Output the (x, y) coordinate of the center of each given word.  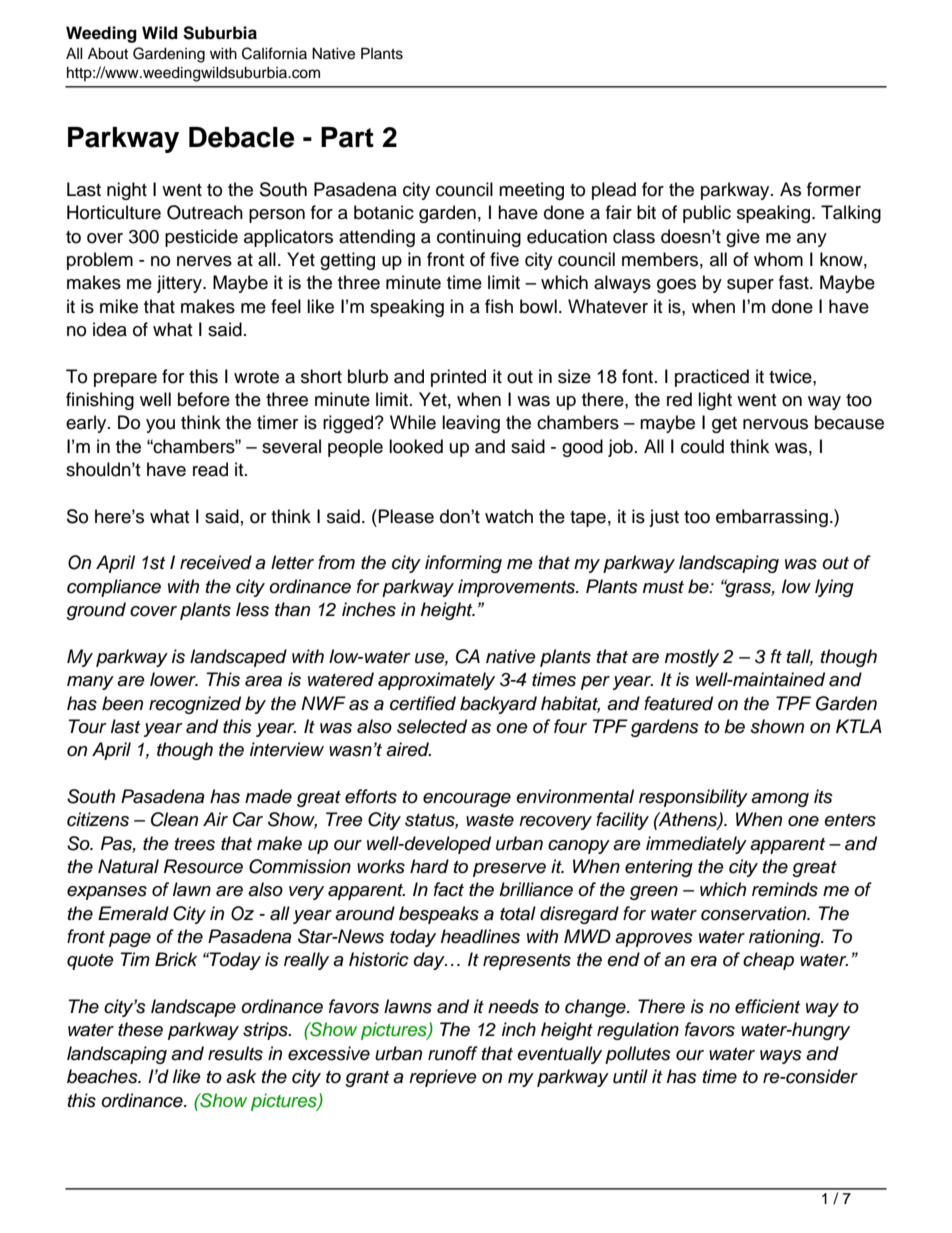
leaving (471, 424)
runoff (453, 1053)
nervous (775, 424)
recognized (195, 705)
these (140, 1029)
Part (347, 137)
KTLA (859, 726)
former (834, 189)
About (108, 54)
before (204, 399)
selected (432, 726)
